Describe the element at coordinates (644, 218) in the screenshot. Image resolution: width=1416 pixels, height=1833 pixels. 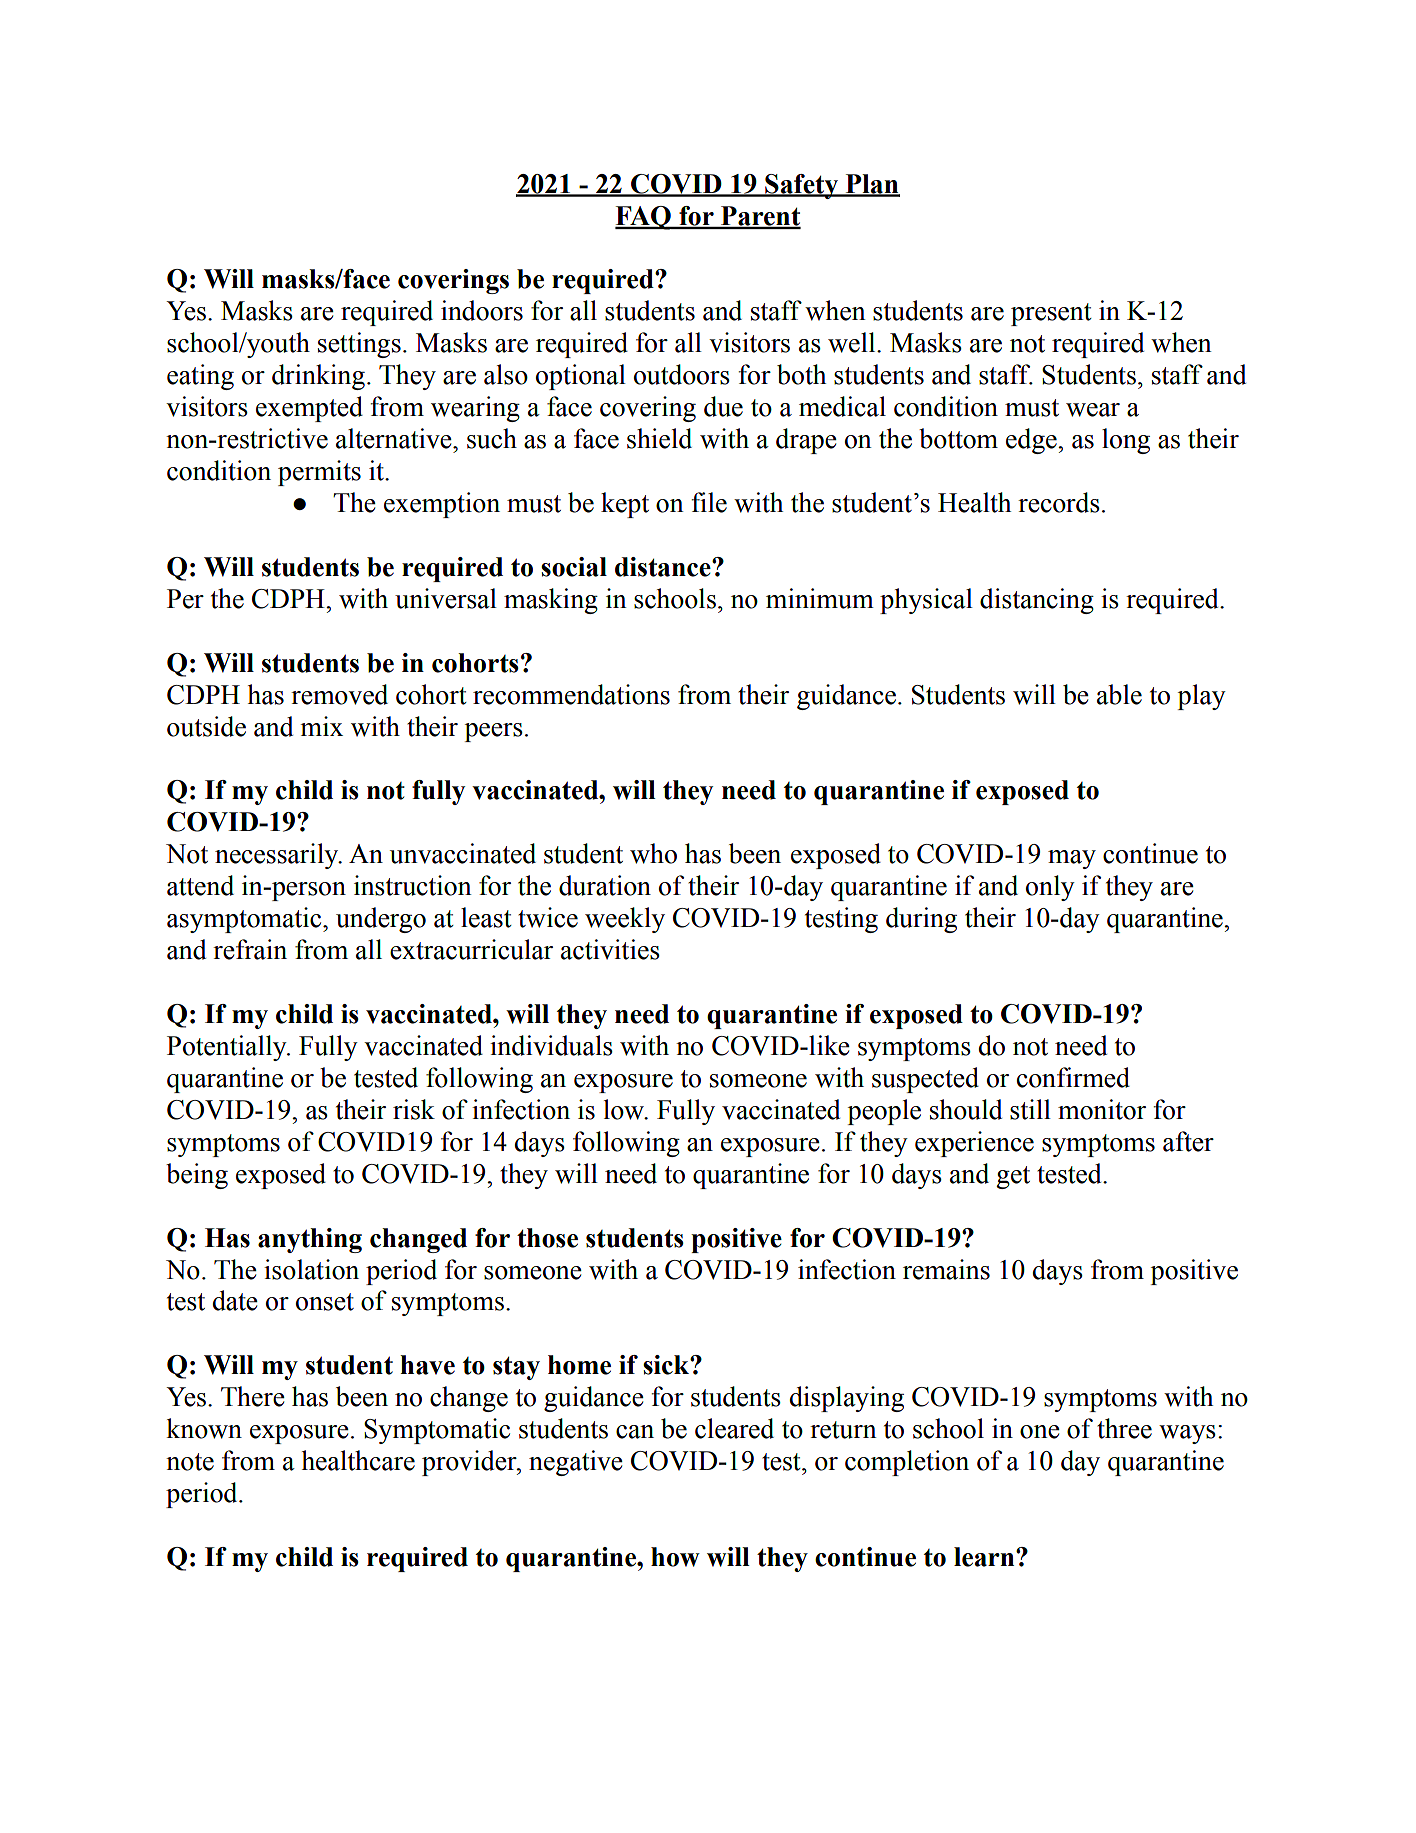
I see `FAQ` at that location.
